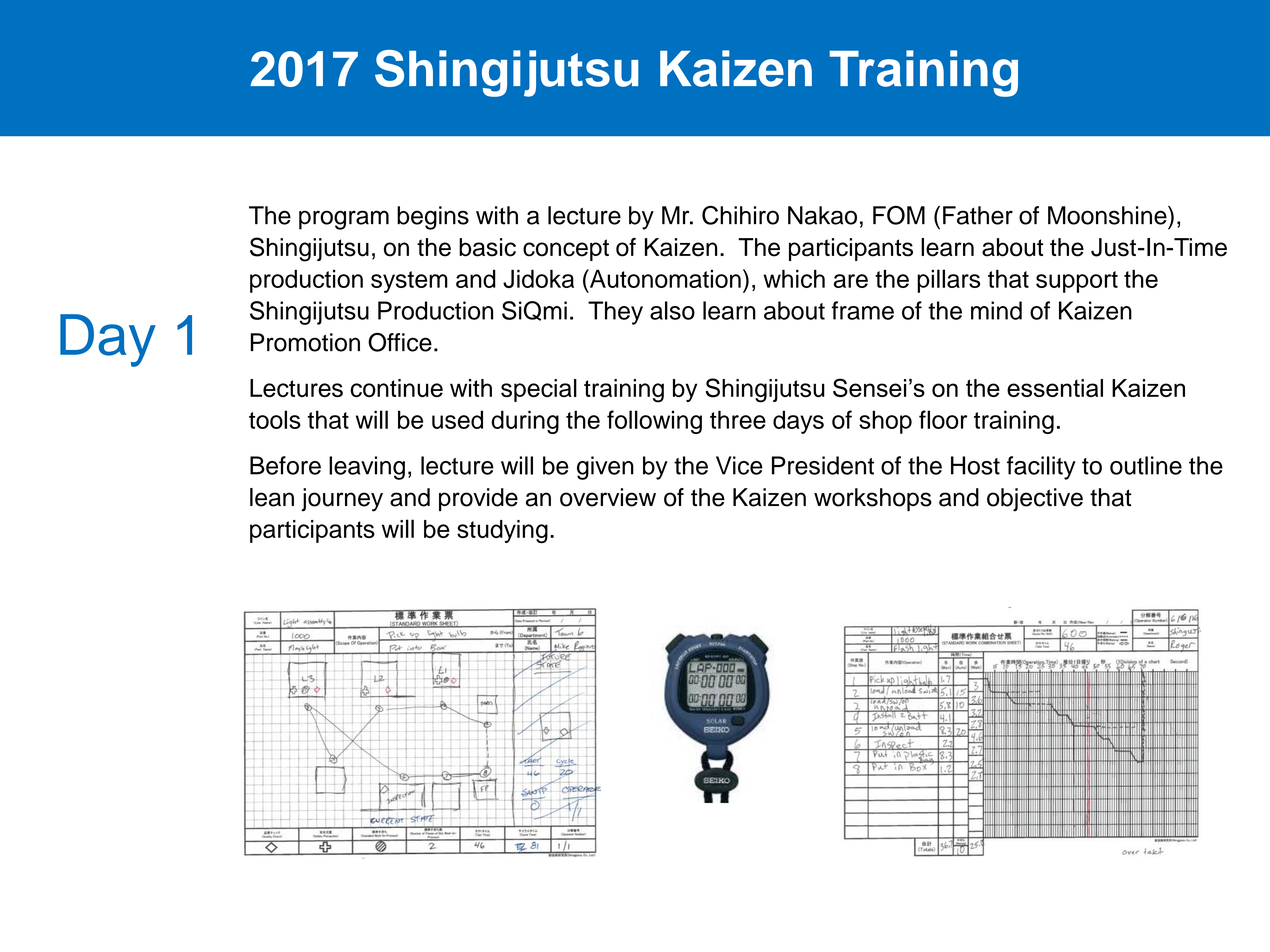 The height and width of the screenshot is (952, 1270). Describe the element at coordinates (996, 310) in the screenshot. I see `mind` at that location.
